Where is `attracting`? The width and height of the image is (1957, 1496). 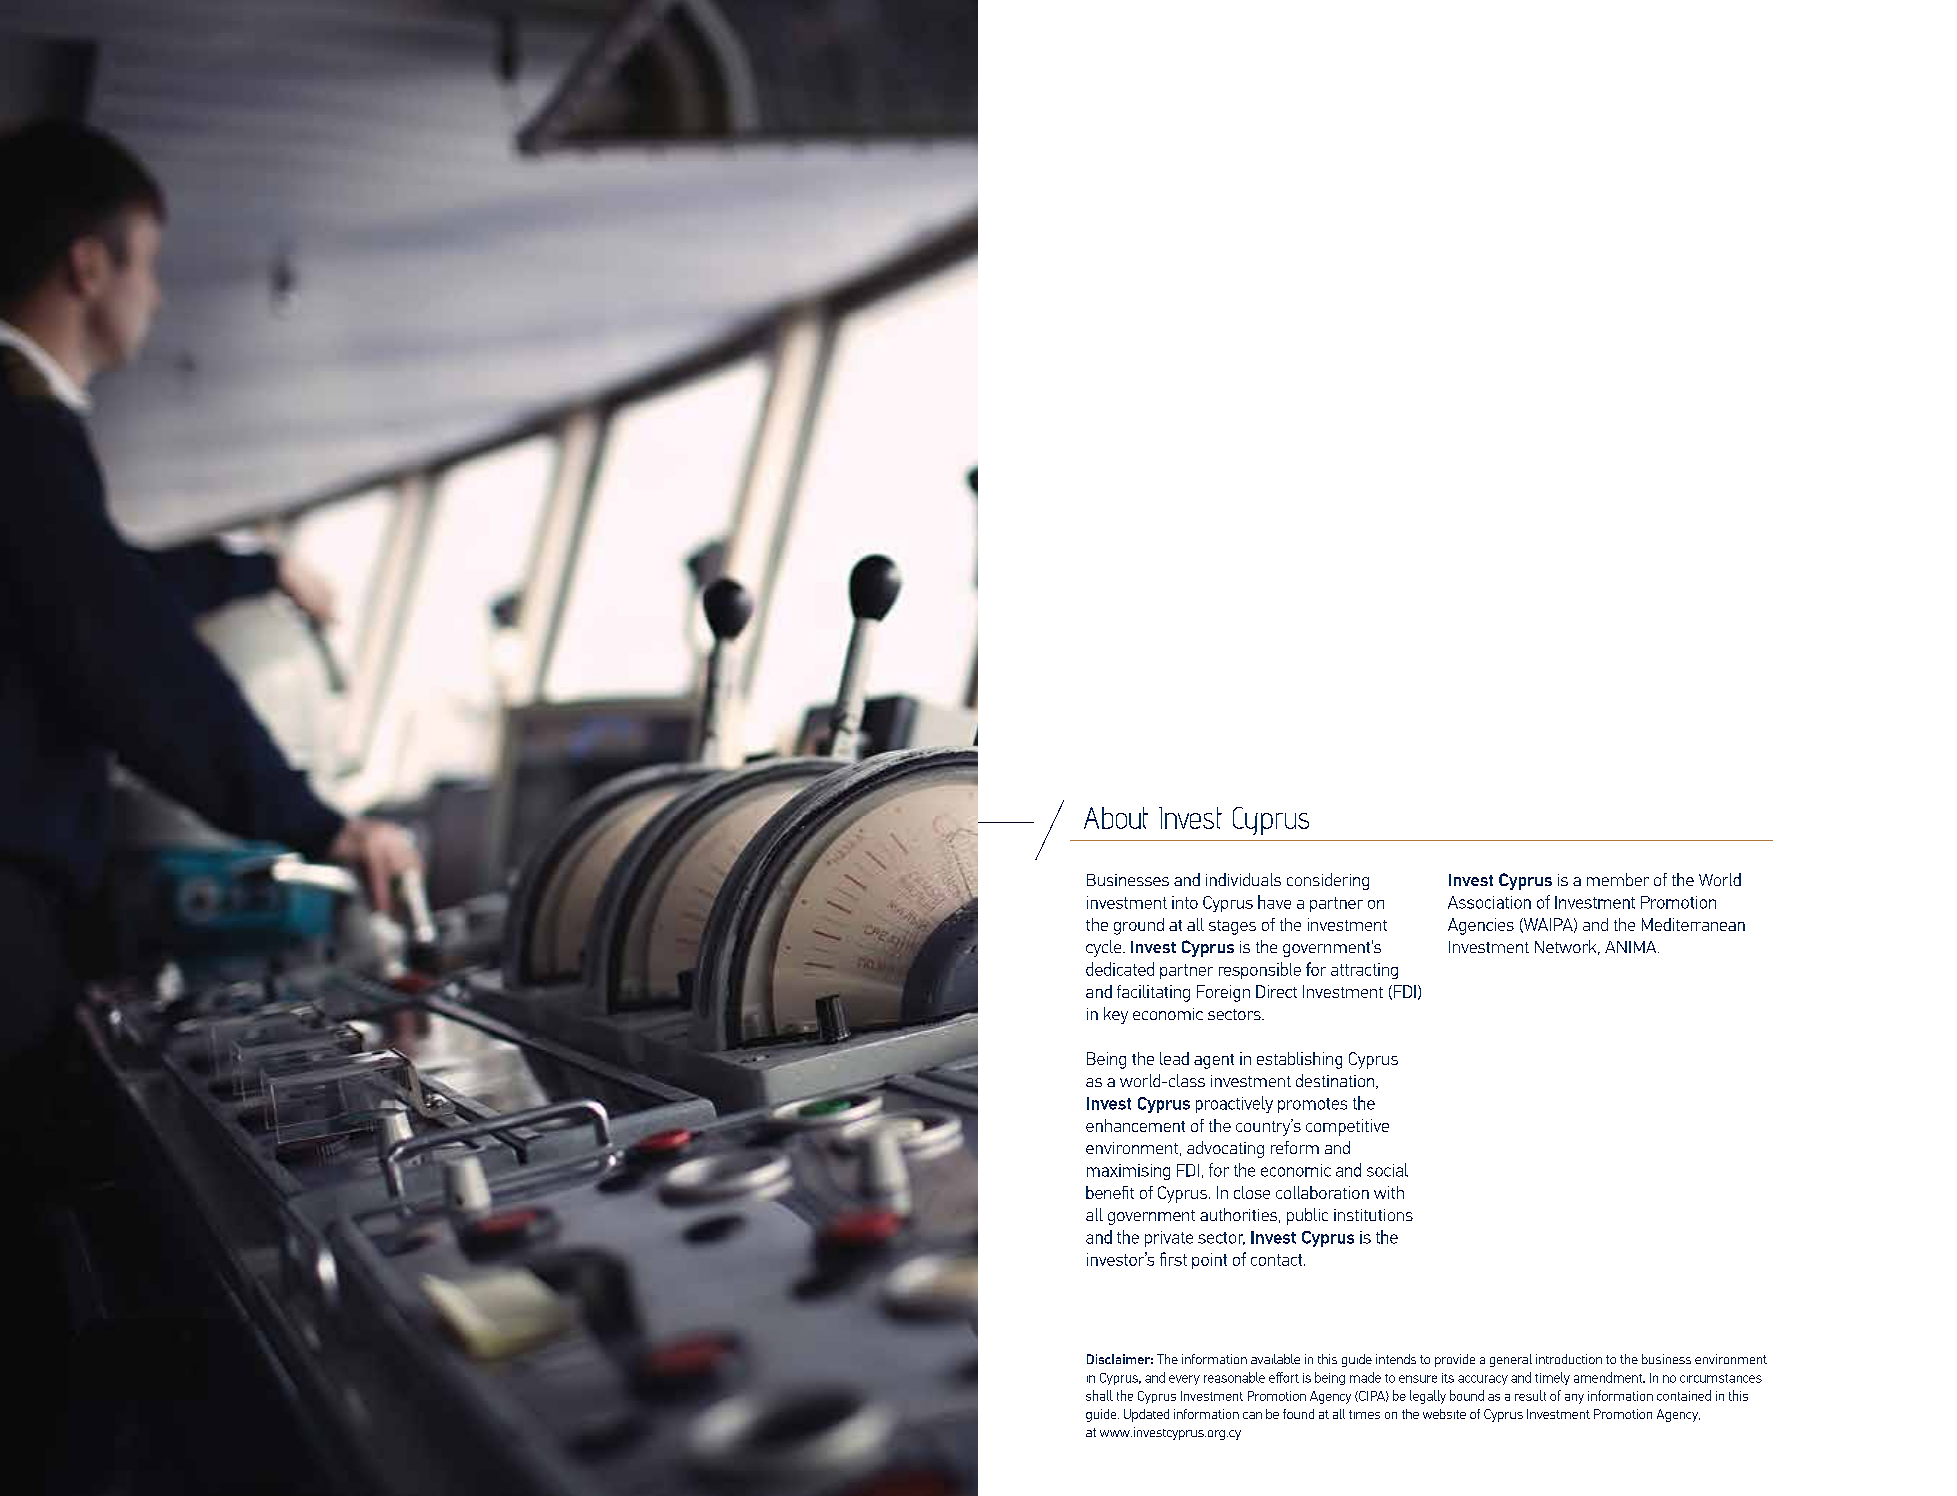
attracting is located at coordinates (1364, 971).
